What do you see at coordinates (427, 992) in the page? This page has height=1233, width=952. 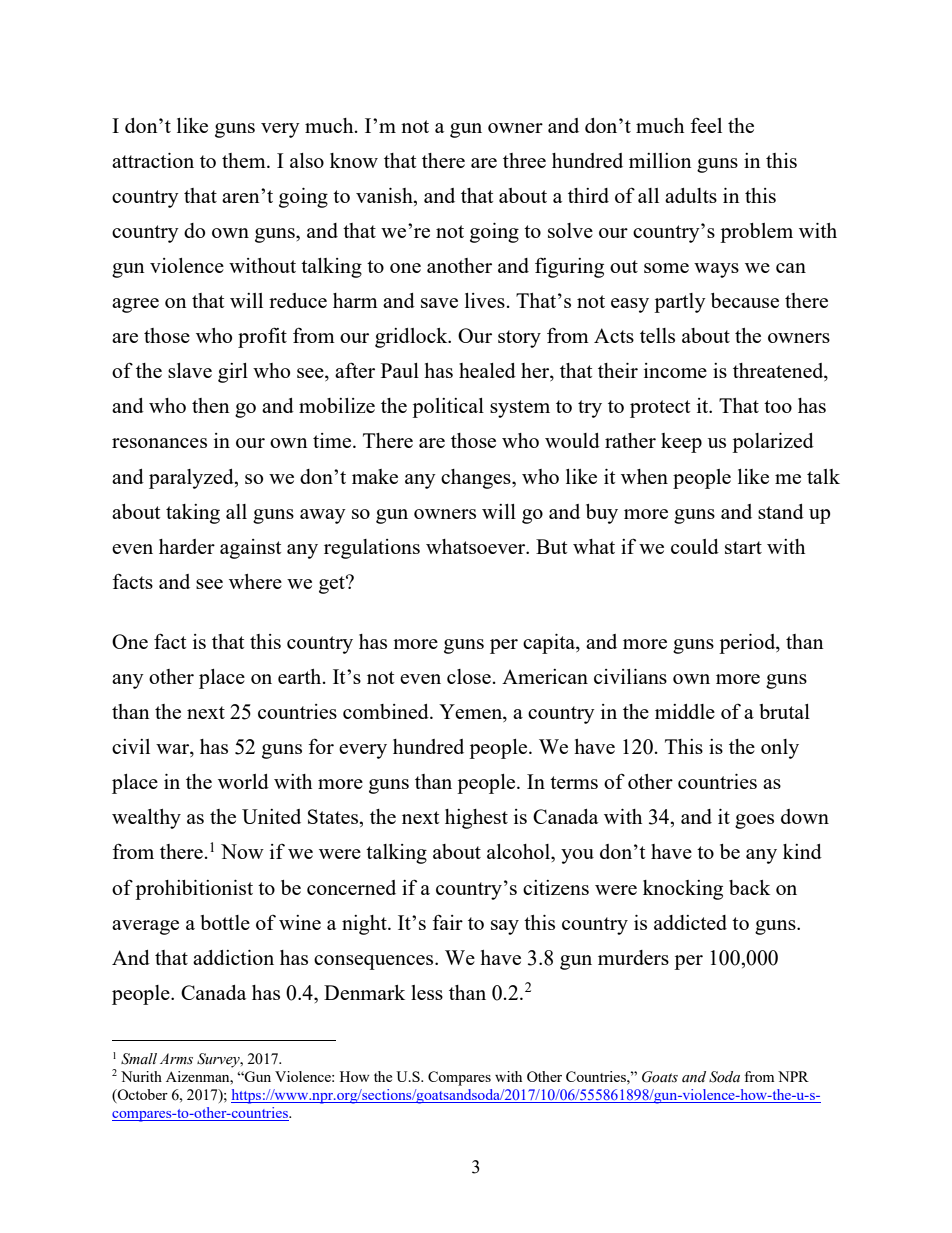 I see `less` at bounding box center [427, 992].
